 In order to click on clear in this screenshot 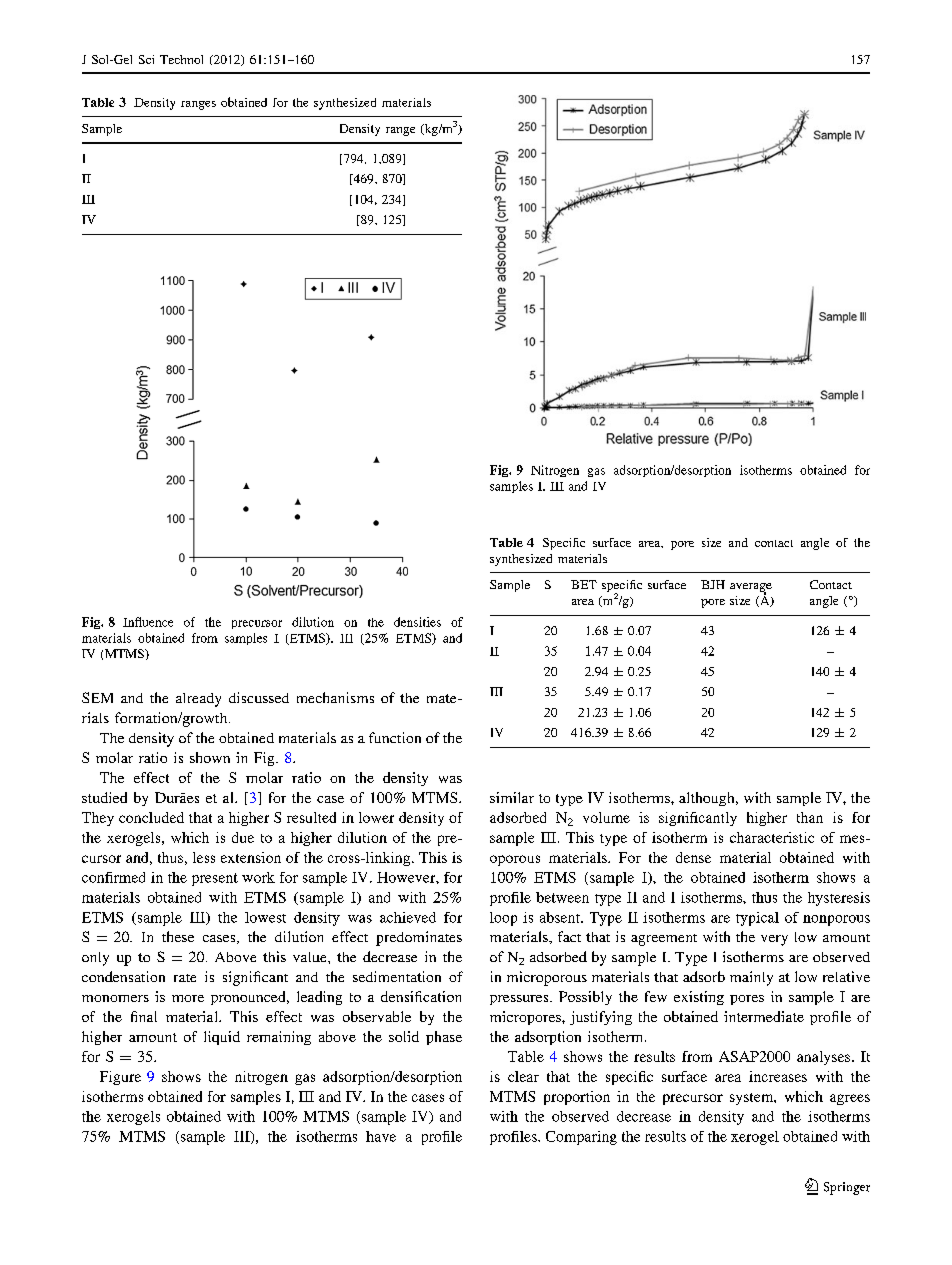, I will do `click(523, 1076)`.
